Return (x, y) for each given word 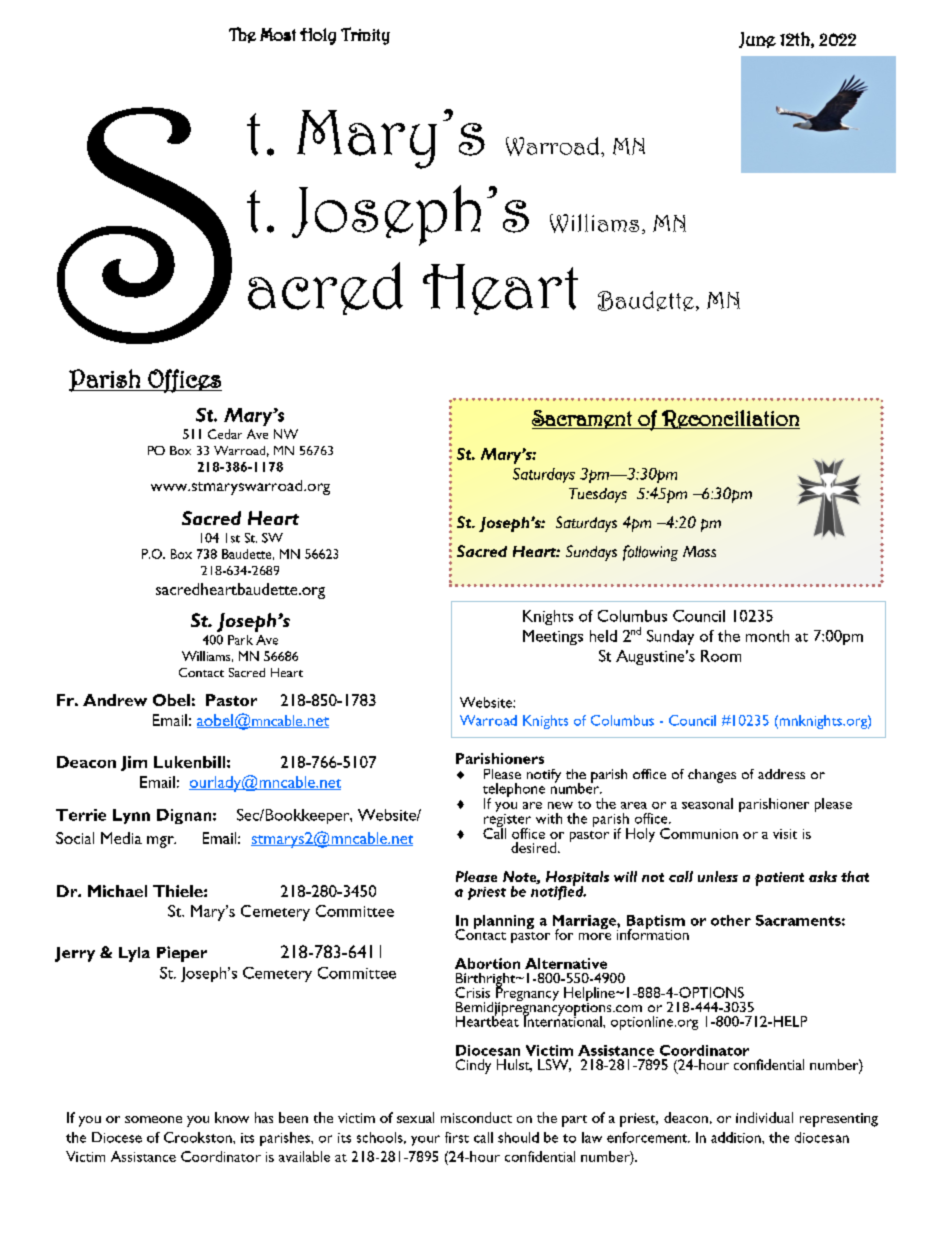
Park (240, 640)
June (757, 40)
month (767, 636)
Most (278, 34)
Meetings (553, 637)
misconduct (476, 1117)
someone (153, 1119)
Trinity (365, 36)
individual (764, 1117)
